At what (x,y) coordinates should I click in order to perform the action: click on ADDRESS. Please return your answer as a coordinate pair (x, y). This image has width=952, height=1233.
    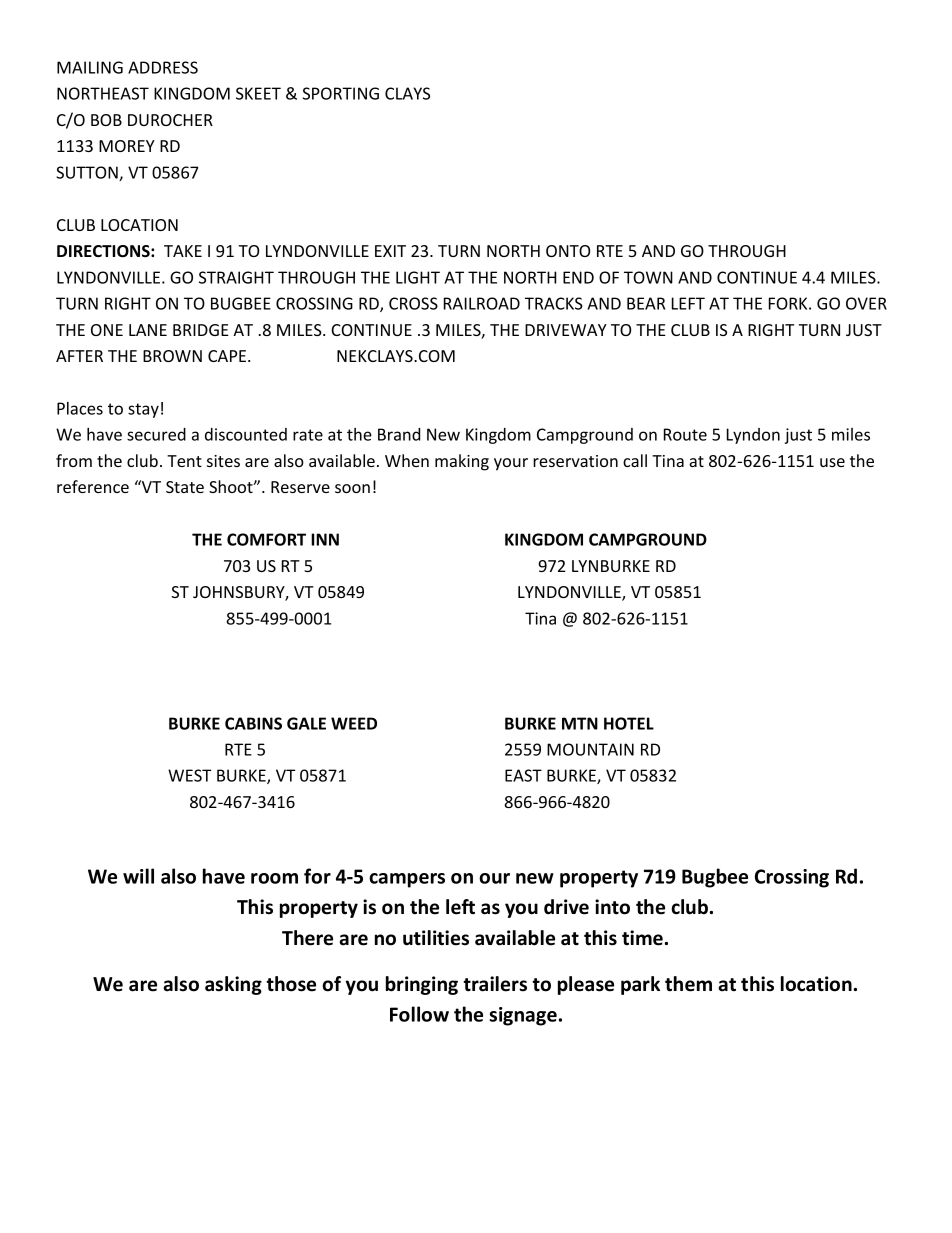
    Looking at the image, I should click on (163, 67).
